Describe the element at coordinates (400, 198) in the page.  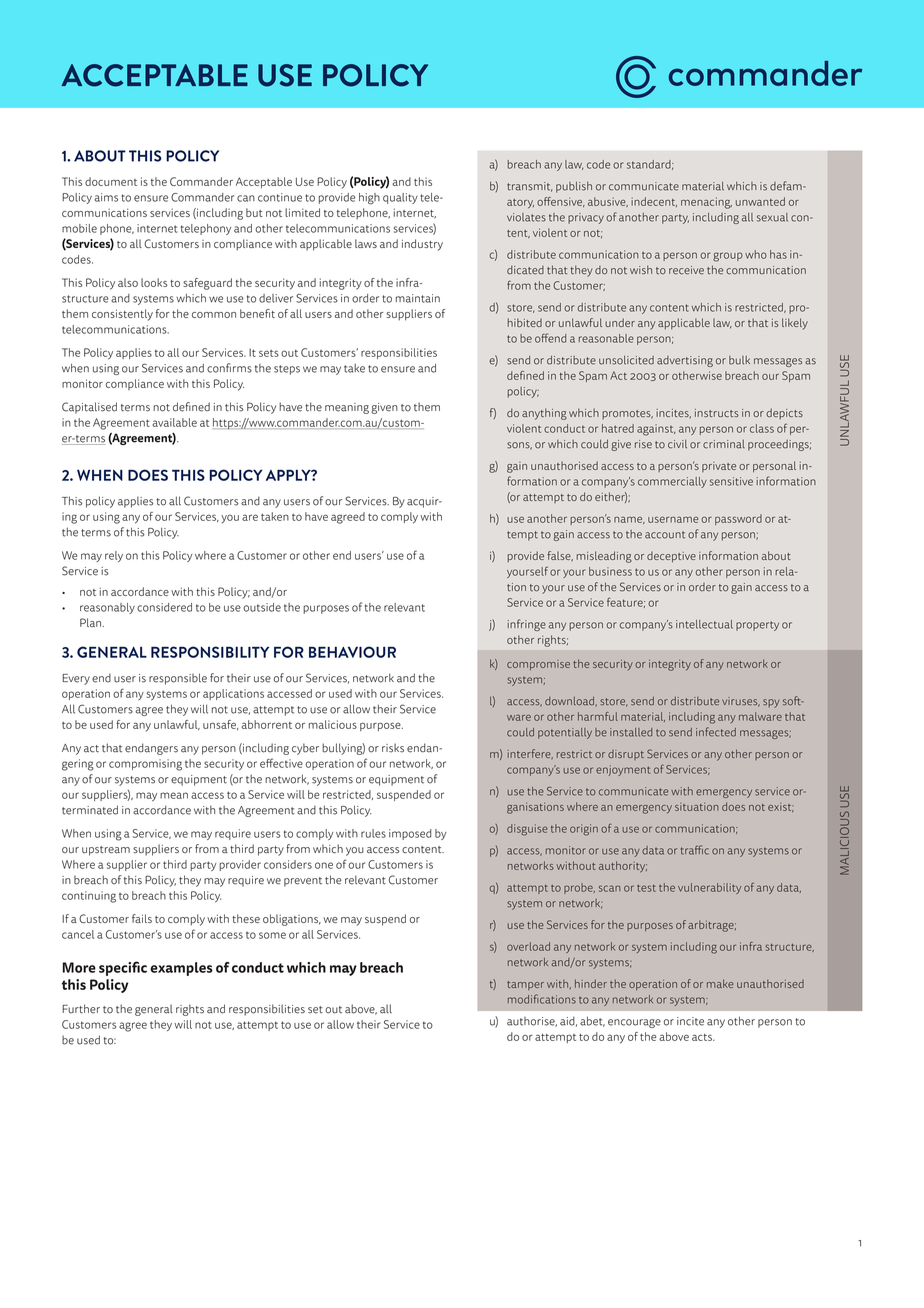
I see `quality` at that location.
